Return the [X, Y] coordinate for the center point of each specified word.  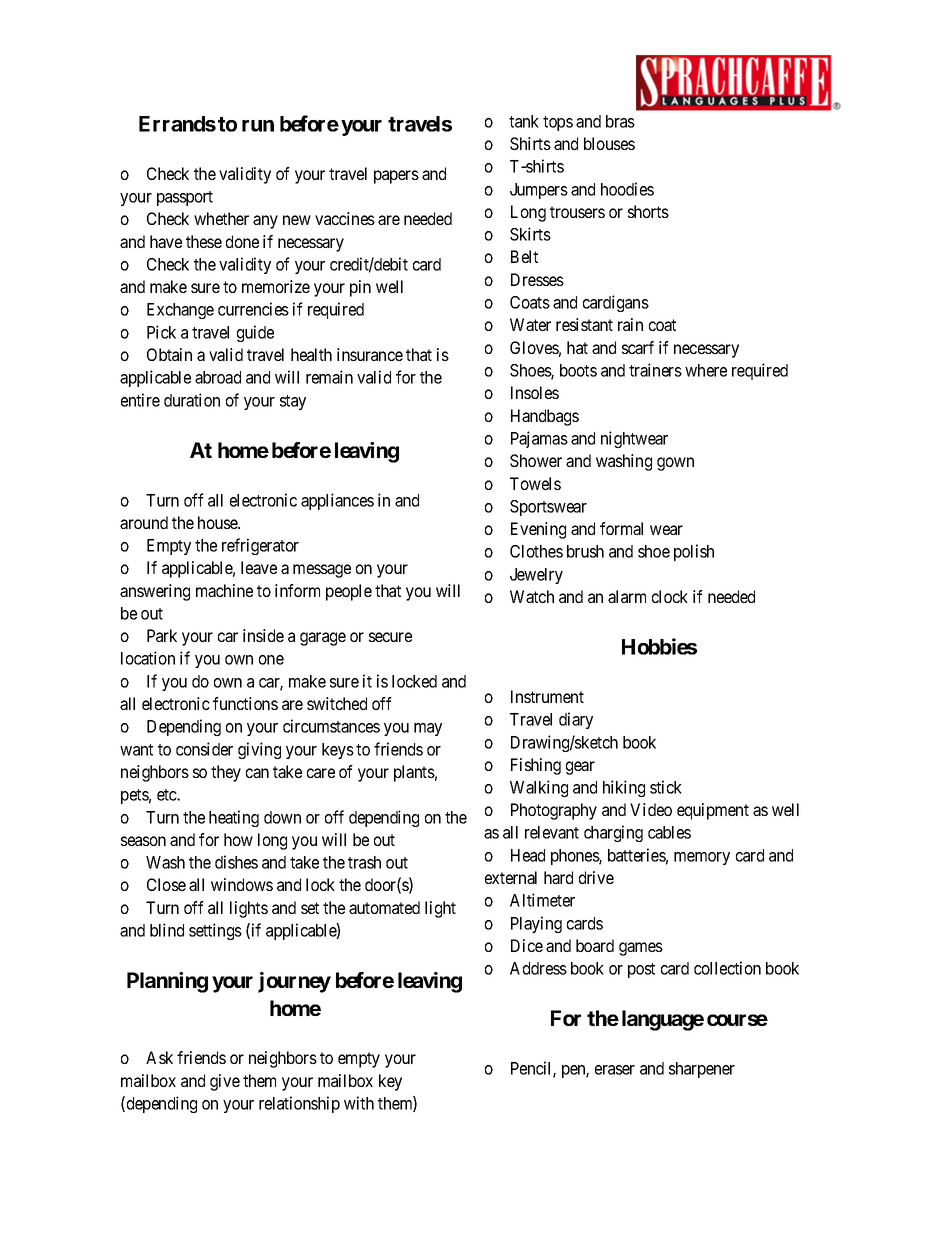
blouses [609, 143]
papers [396, 177]
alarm [627, 596]
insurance [370, 354]
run [258, 126]
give [225, 1082]
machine [224, 590]
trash [364, 862]
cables [669, 832]
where [706, 370]
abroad [218, 377]
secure [390, 637]
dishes [236, 862]
